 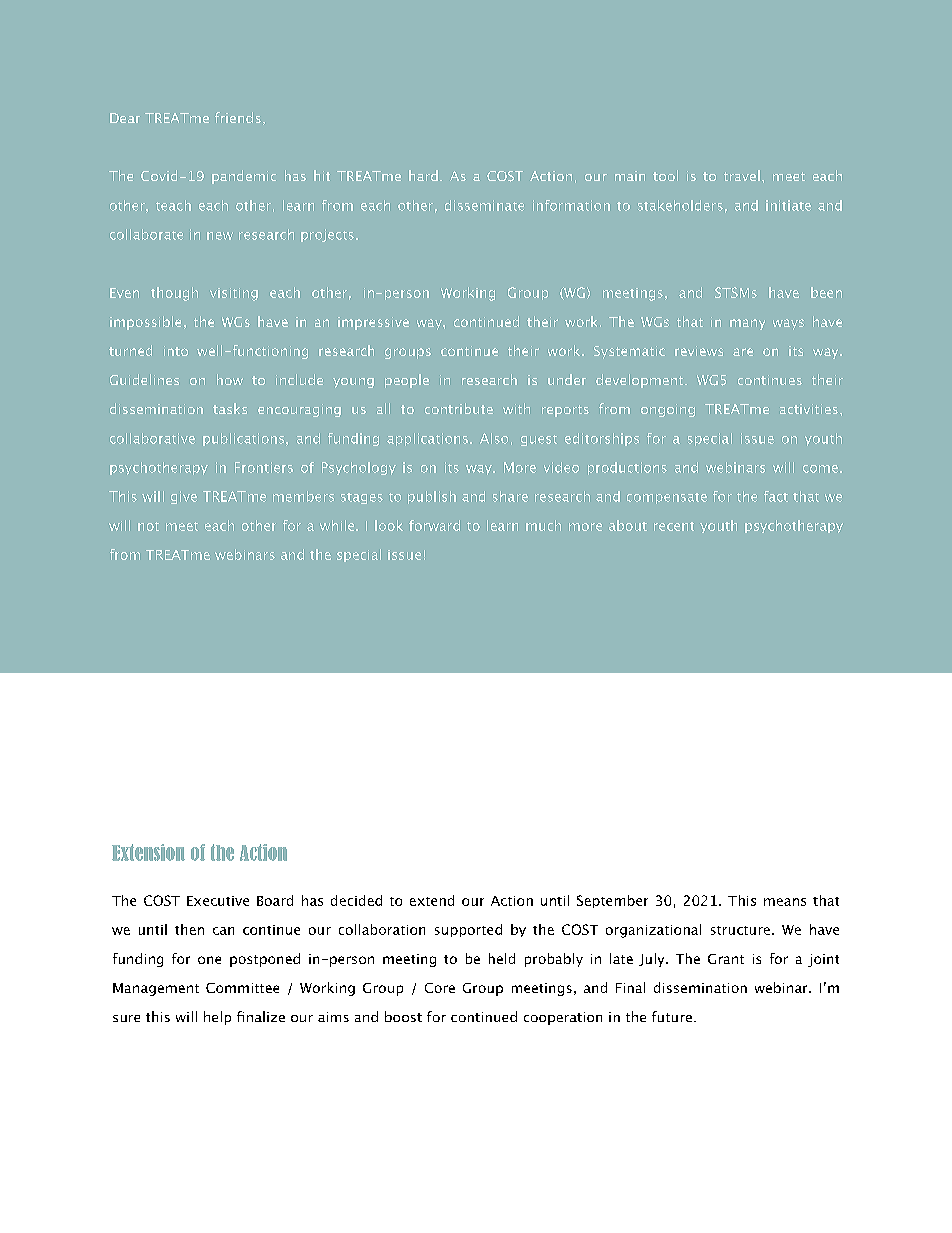 I want to click on travel, so click(x=742, y=175).
